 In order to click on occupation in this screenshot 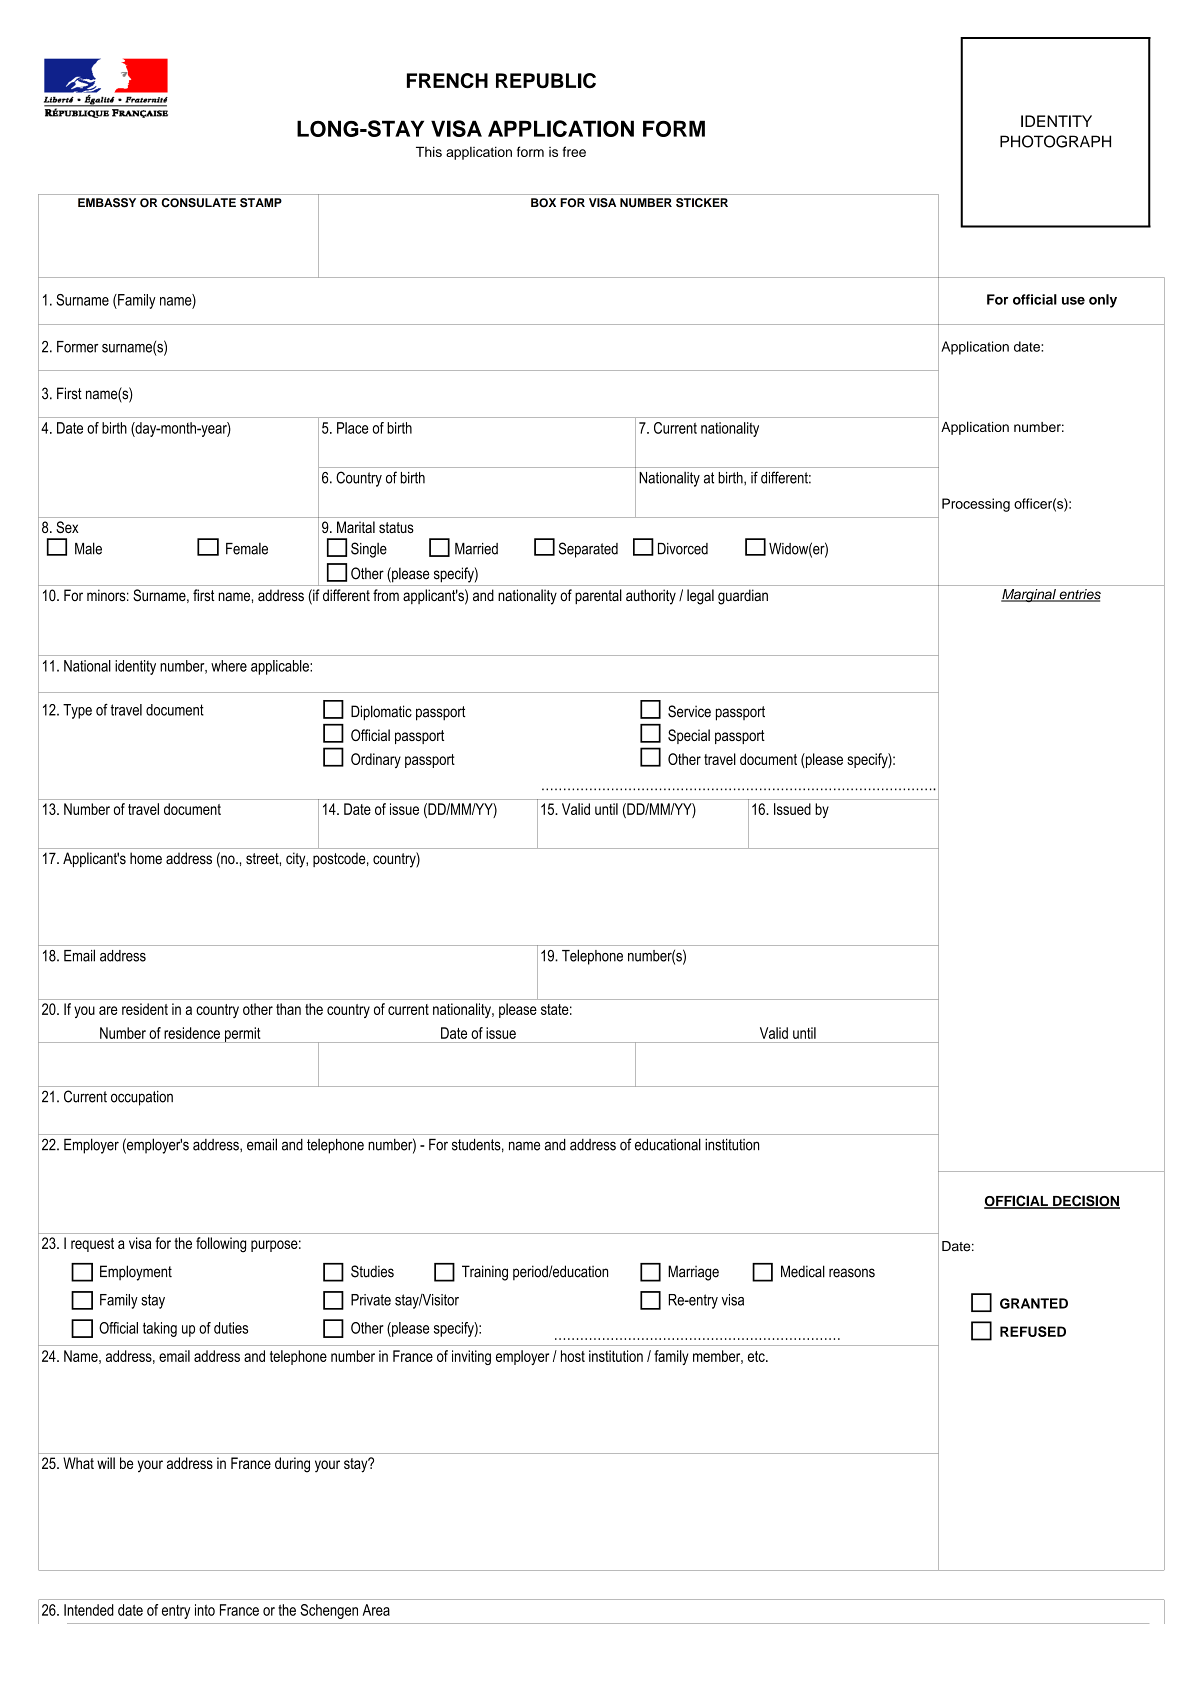, I will do `click(142, 1098)`.
